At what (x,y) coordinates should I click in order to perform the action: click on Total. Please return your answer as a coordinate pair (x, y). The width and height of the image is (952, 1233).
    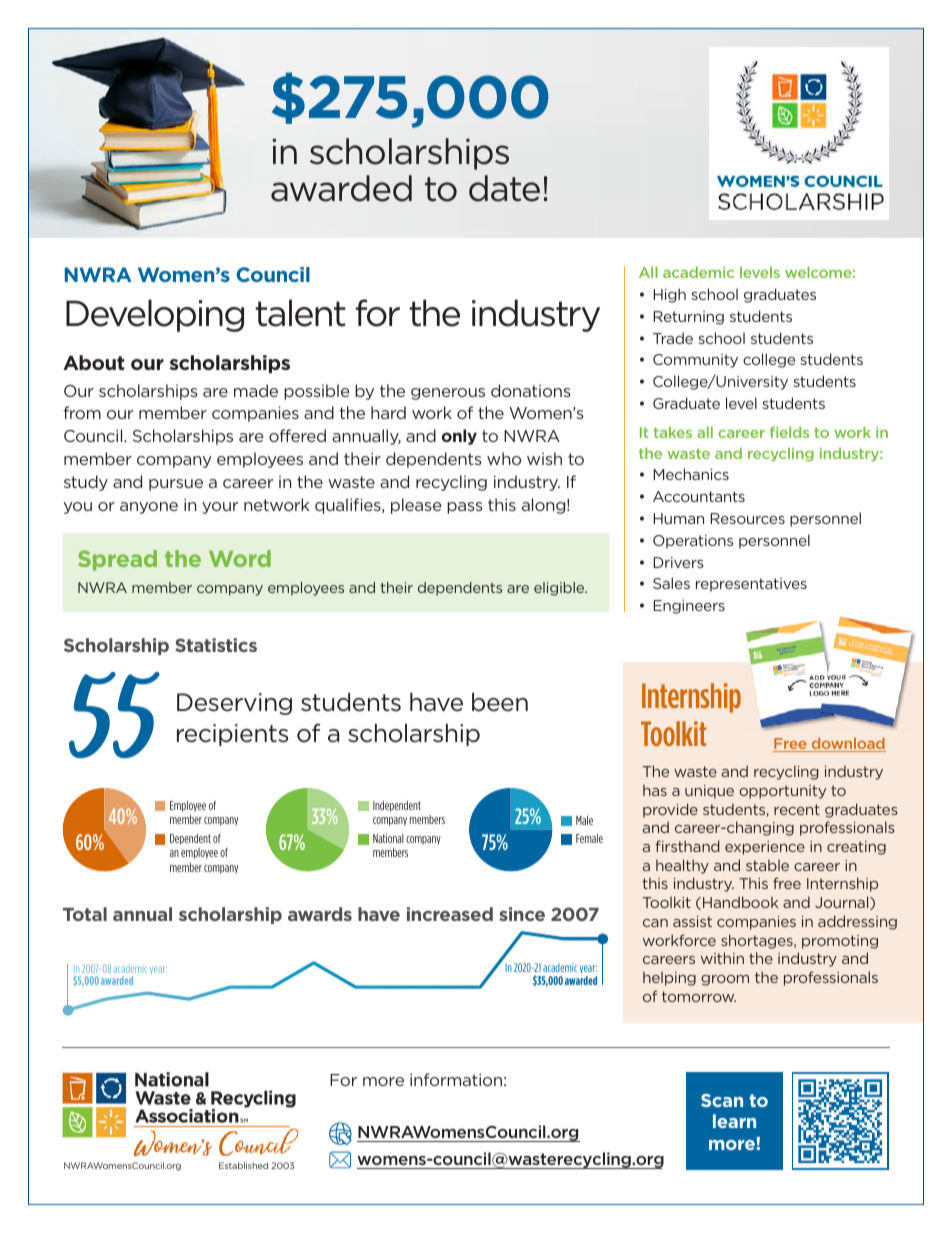
    Looking at the image, I should click on (85, 914).
